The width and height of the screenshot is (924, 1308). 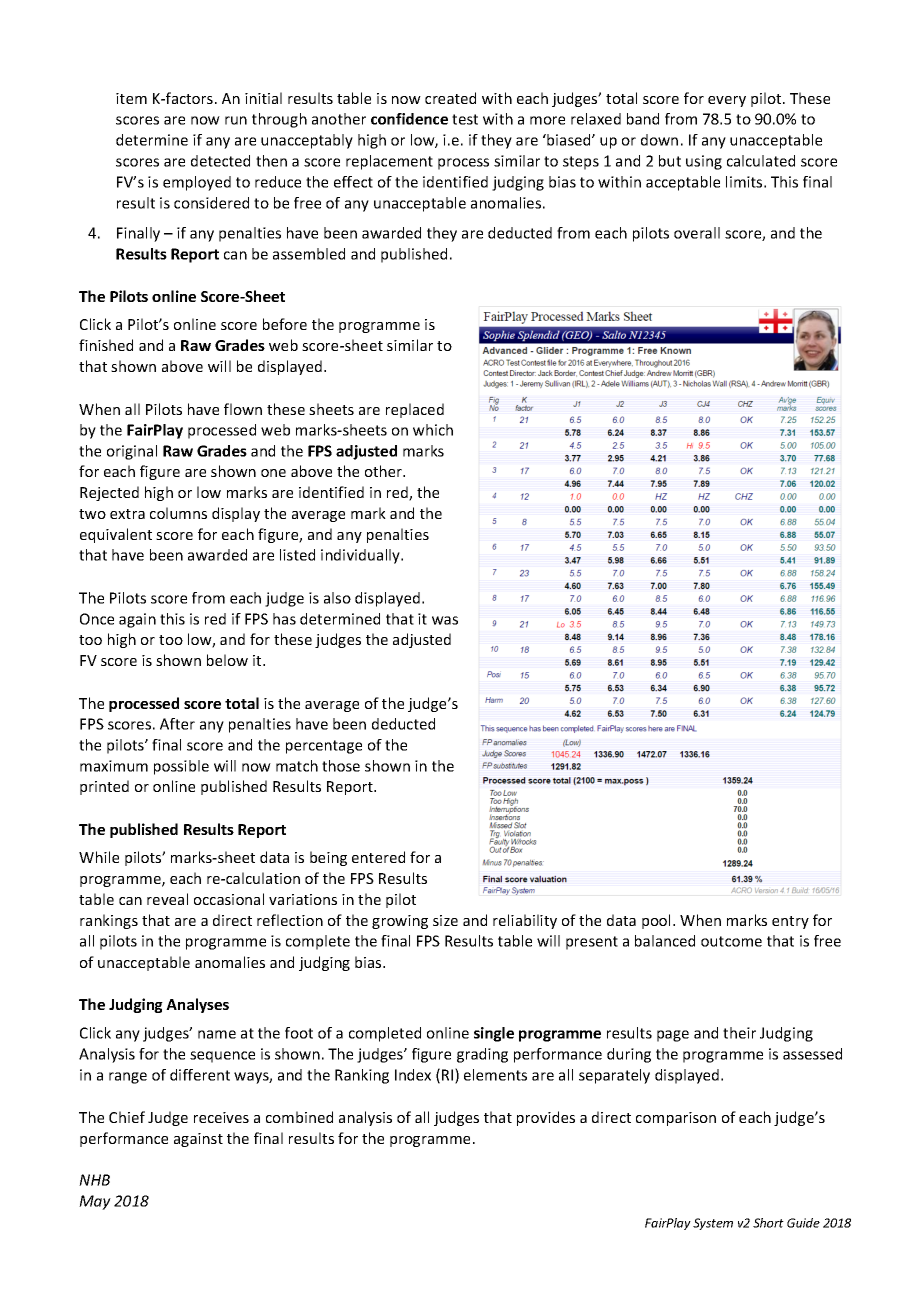 I want to click on outcome, so click(x=731, y=941).
